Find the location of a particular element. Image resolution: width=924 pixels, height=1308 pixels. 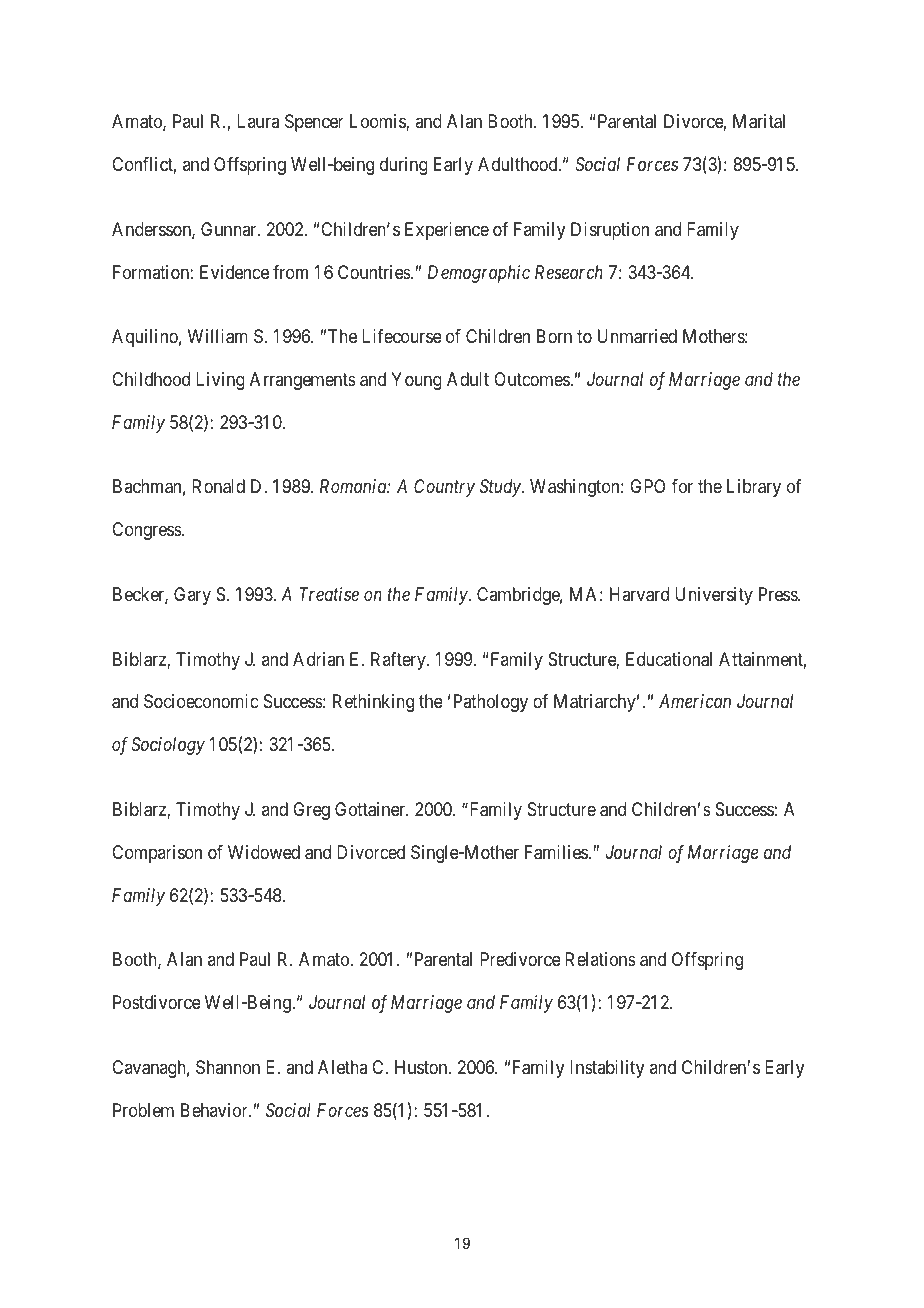

Laura is located at coordinates (258, 121).
